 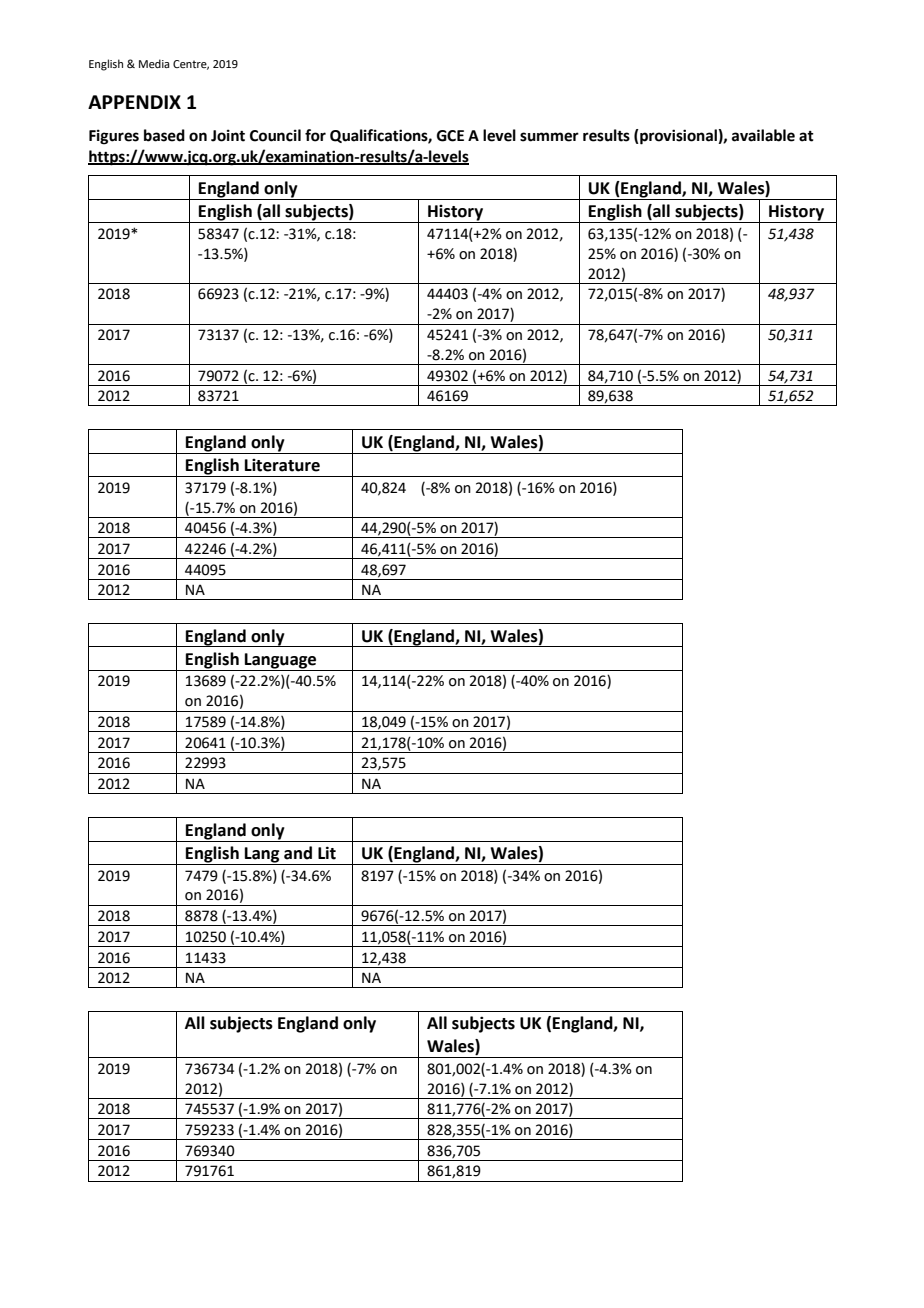 I want to click on summer, so click(x=549, y=137).
